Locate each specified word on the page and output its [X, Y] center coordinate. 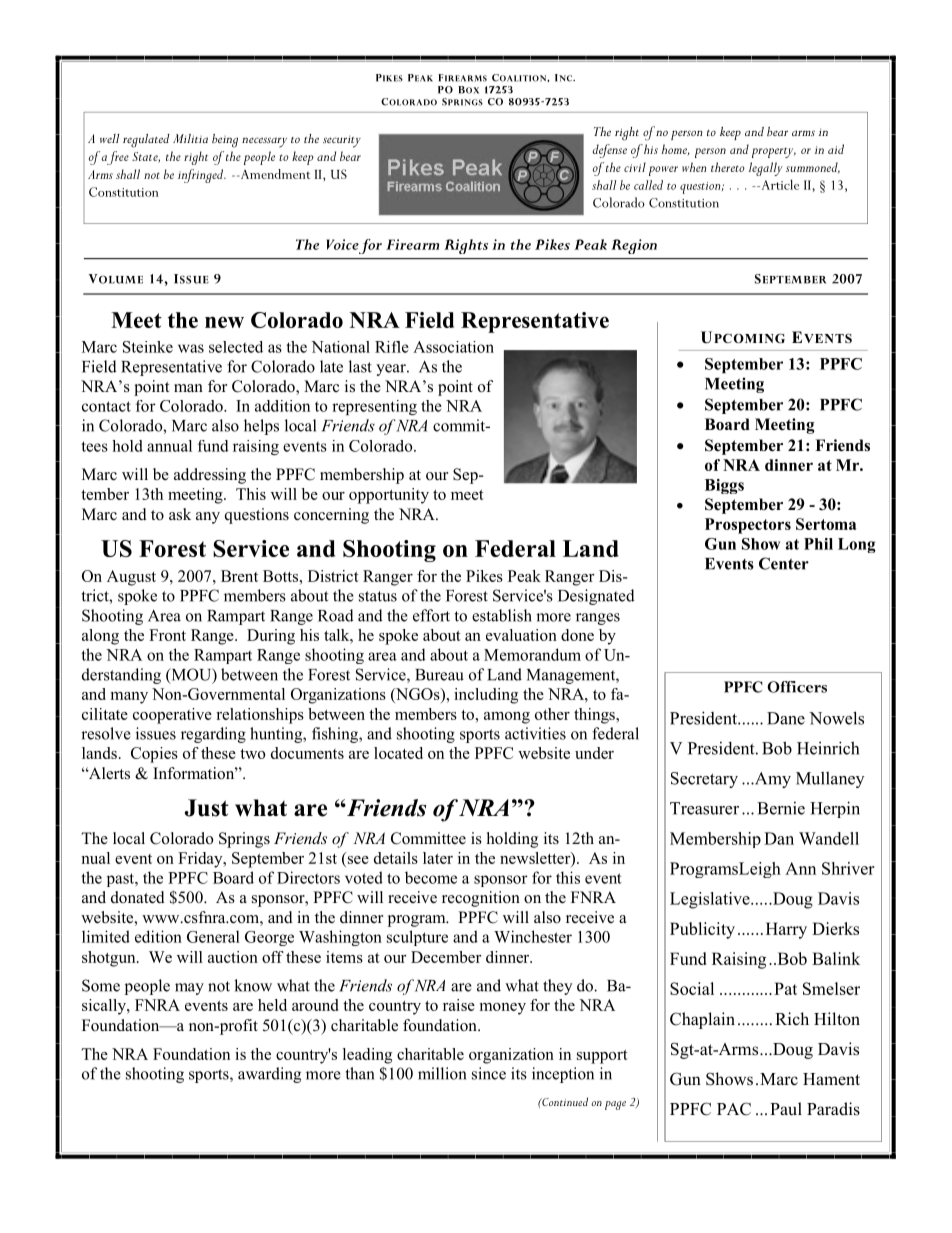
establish [502, 615]
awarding [269, 1075]
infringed [202, 176]
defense [610, 151]
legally [766, 169]
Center [784, 563]
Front [167, 635]
